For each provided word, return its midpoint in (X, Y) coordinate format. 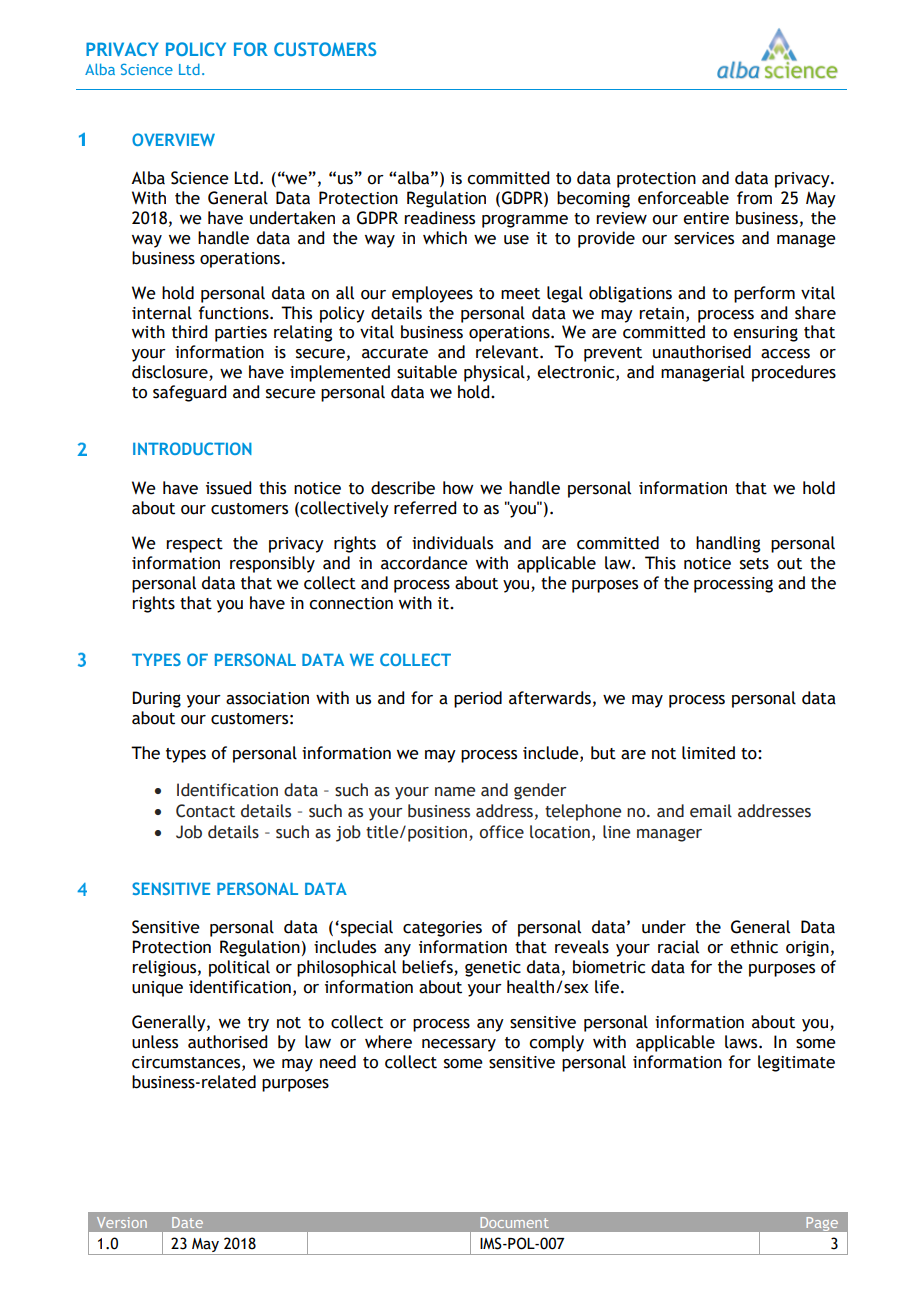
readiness (439, 218)
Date (187, 1222)
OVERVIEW (173, 139)
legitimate (796, 1063)
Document (514, 1222)
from (754, 198)
